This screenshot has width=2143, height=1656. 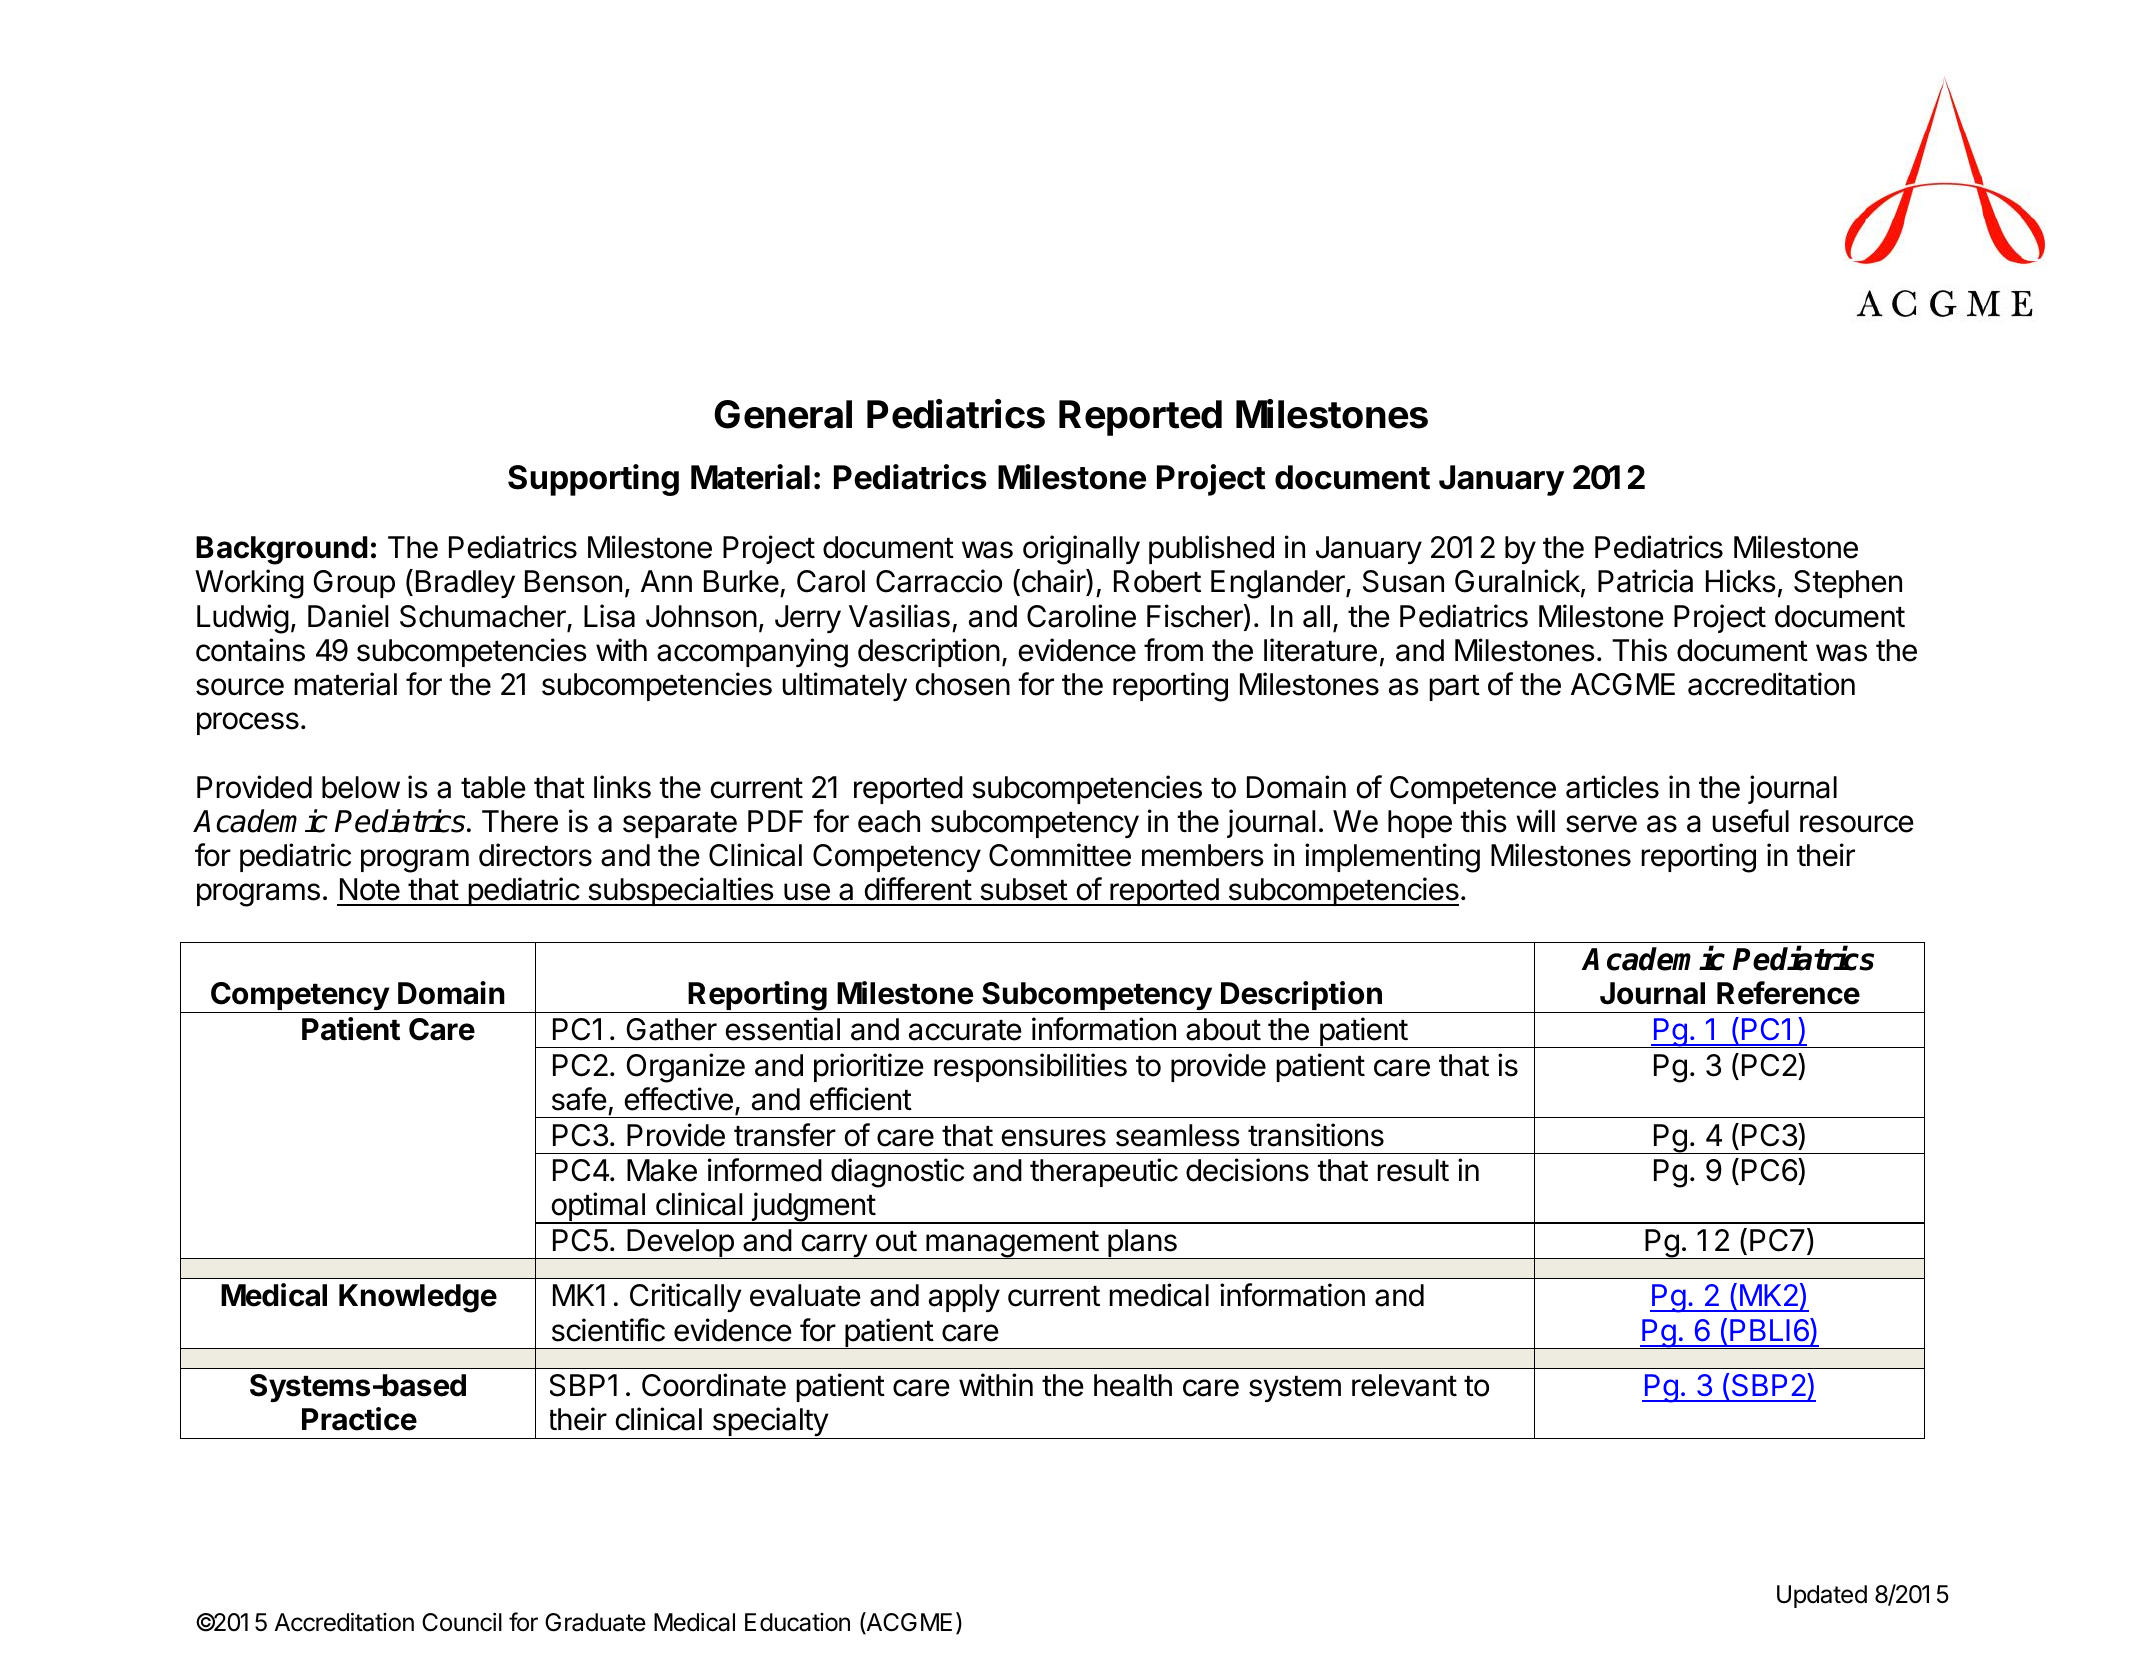 I want to click on Supporting, so click(x=593, y=480).
